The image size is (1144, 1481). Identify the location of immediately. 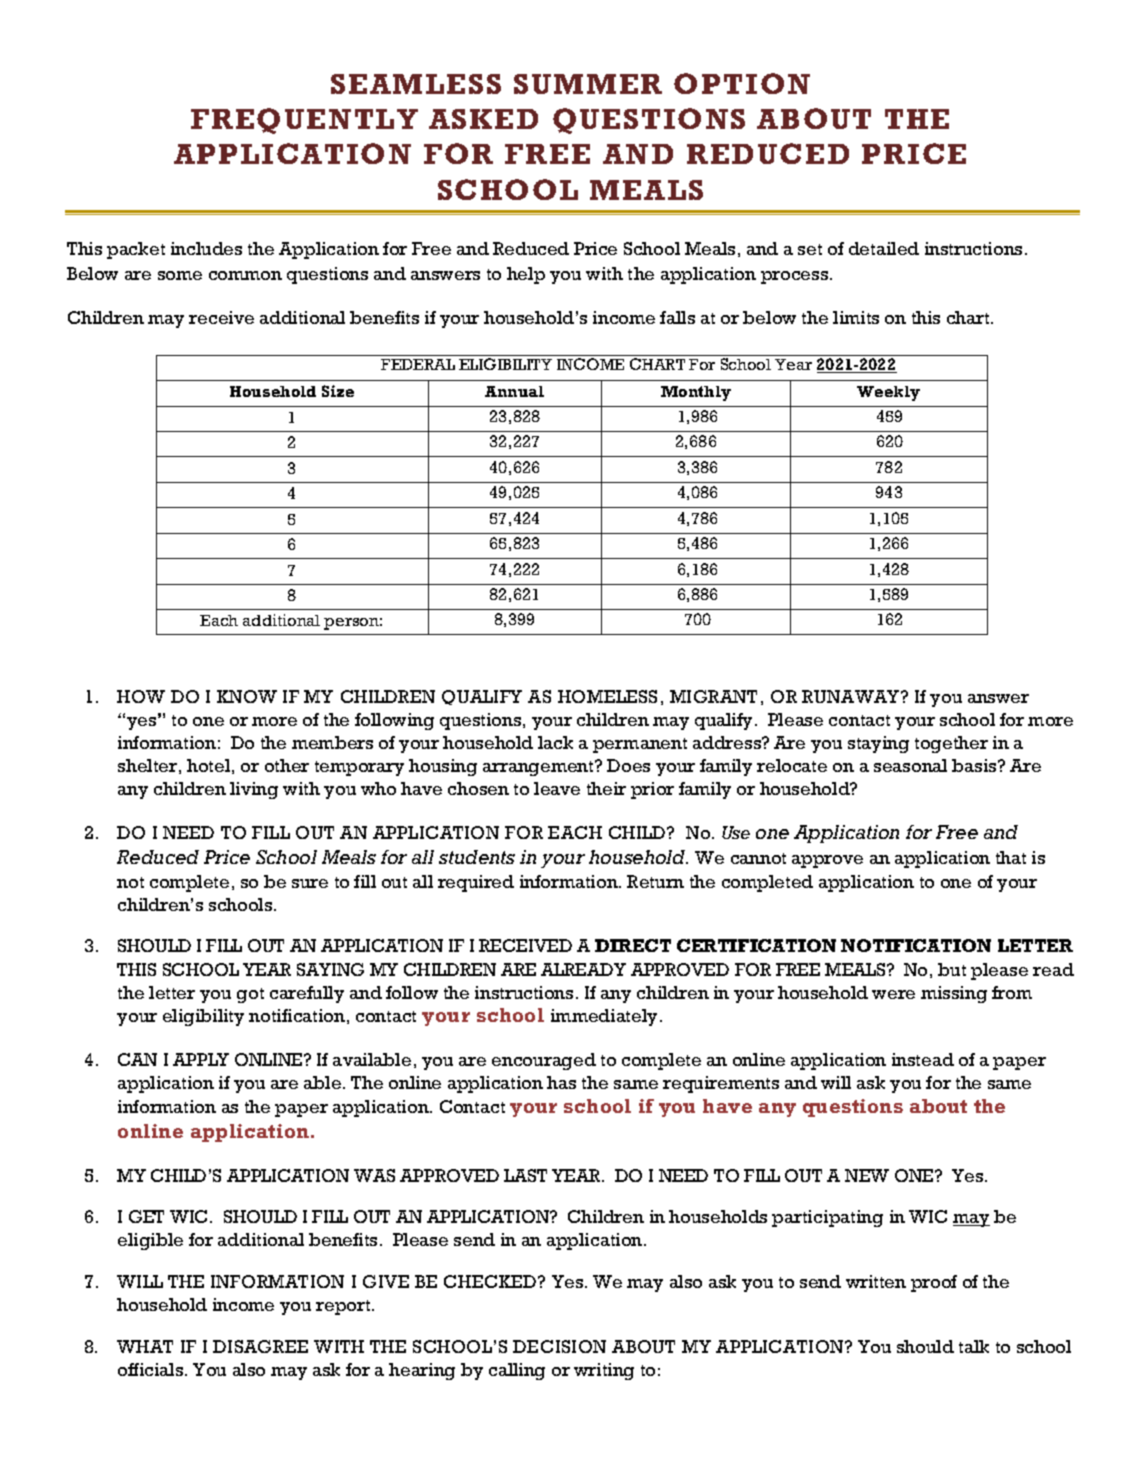
(604, 1017).
